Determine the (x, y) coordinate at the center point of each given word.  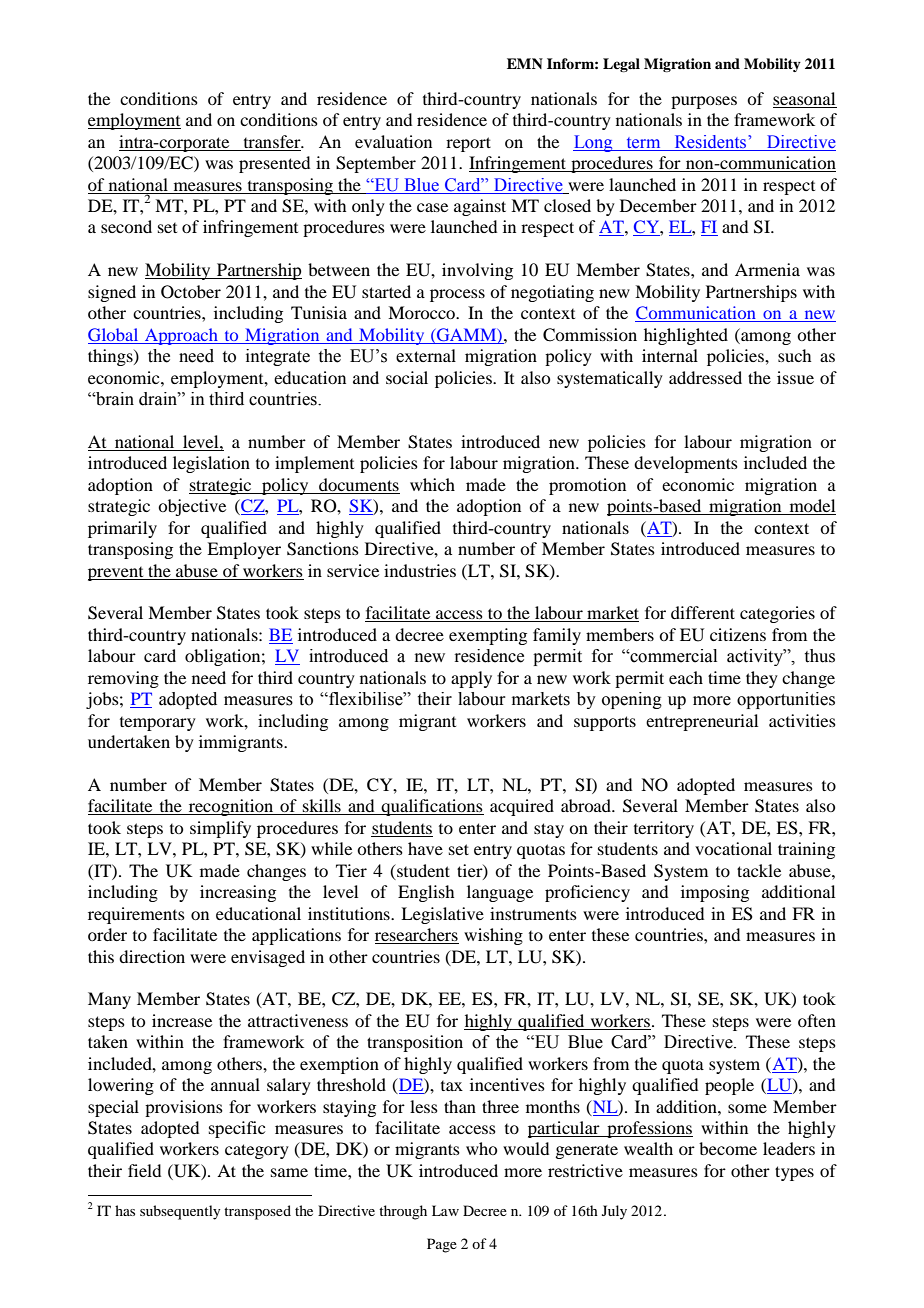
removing (123, 679)
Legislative (442, 915)
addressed (705, 377)
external (426, 356)
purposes (704, 102)
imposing (715, 893)
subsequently (180, 1212)
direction (152, 956)
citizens (738, 634)
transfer (273, 141)
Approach (181, 336)
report (468, 144)
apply (471, 679)
